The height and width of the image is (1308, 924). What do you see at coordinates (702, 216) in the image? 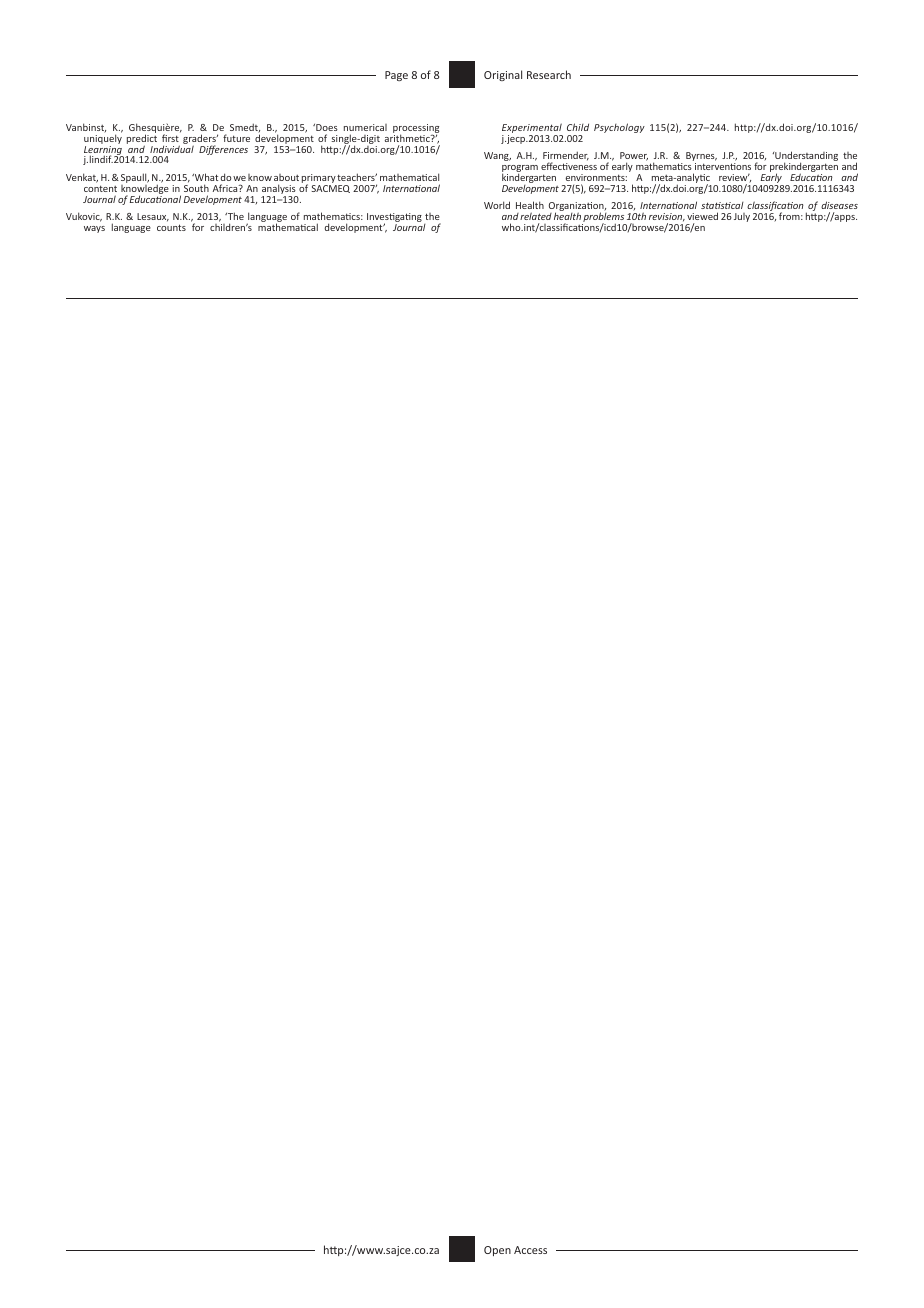
I see `viewed` at bounding box center [702, 216].
